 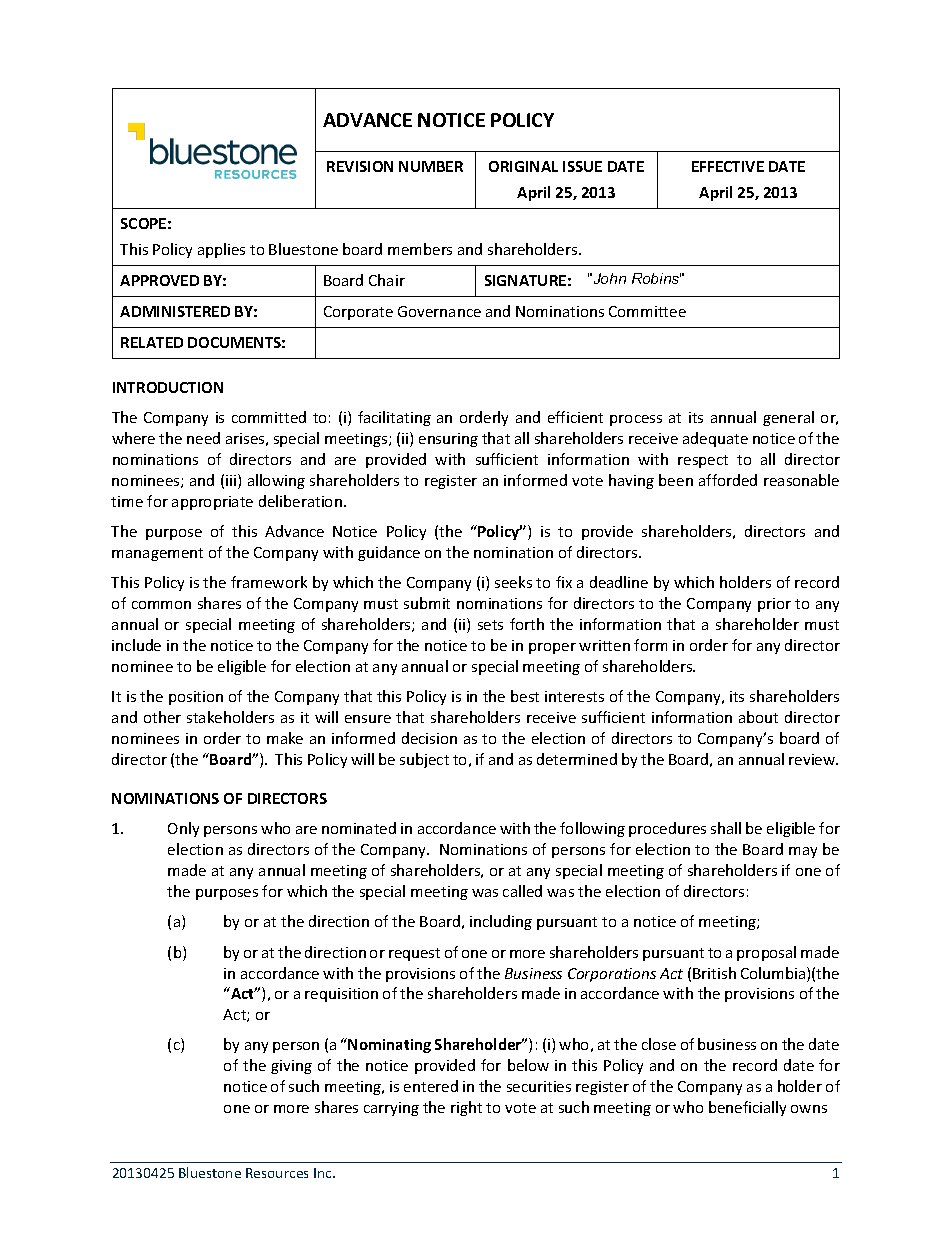 What do you see at coordinates (766, 953) in the screenshot?
I see `proposal` at bounding box center [766, 953].
